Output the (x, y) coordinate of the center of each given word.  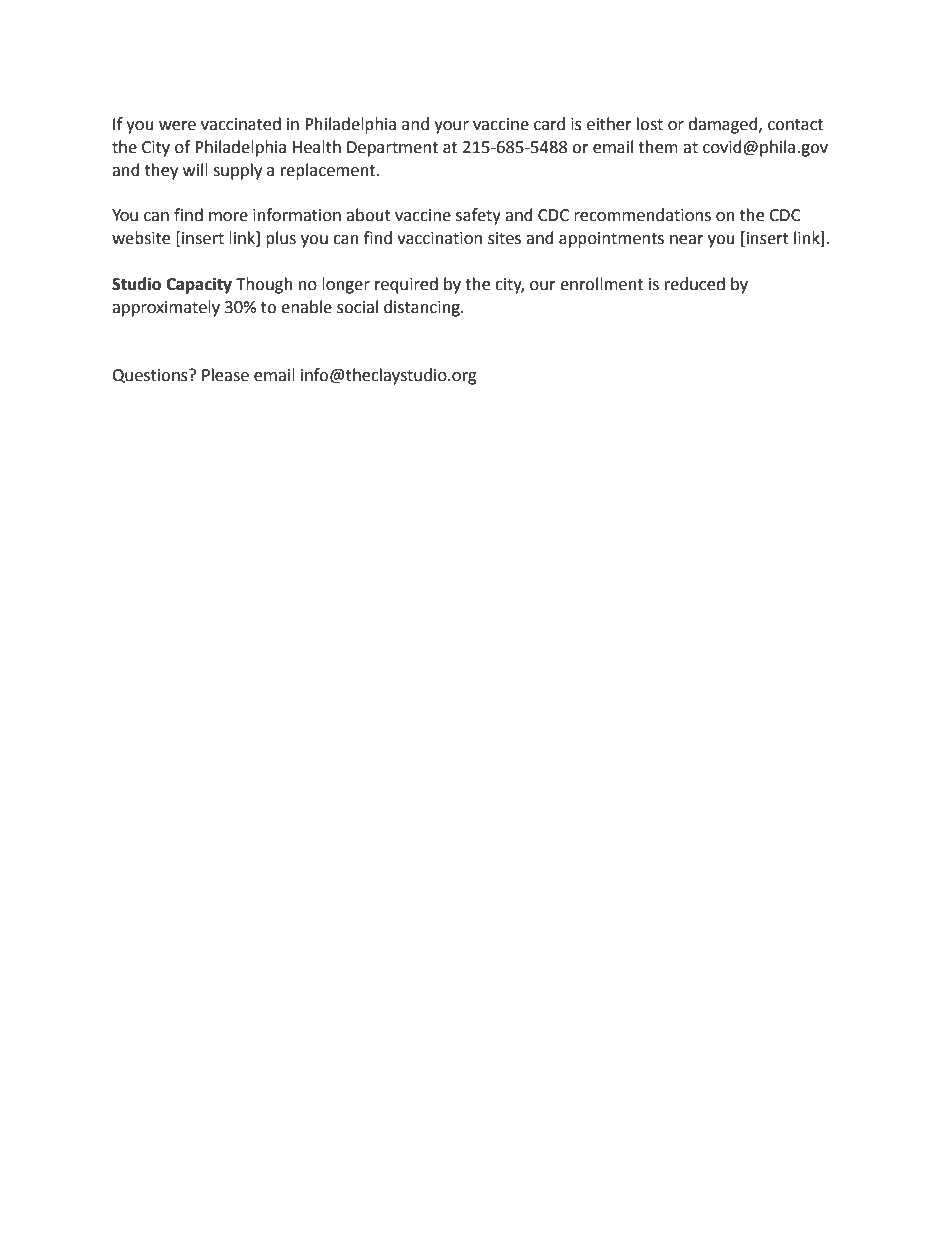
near (687, 240)
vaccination (439, 238)
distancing (423, 308)
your (451, 127)
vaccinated (241, 124)
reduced (695, 284)
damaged (724, 125)
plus (281, 239)
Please (225, 375)
